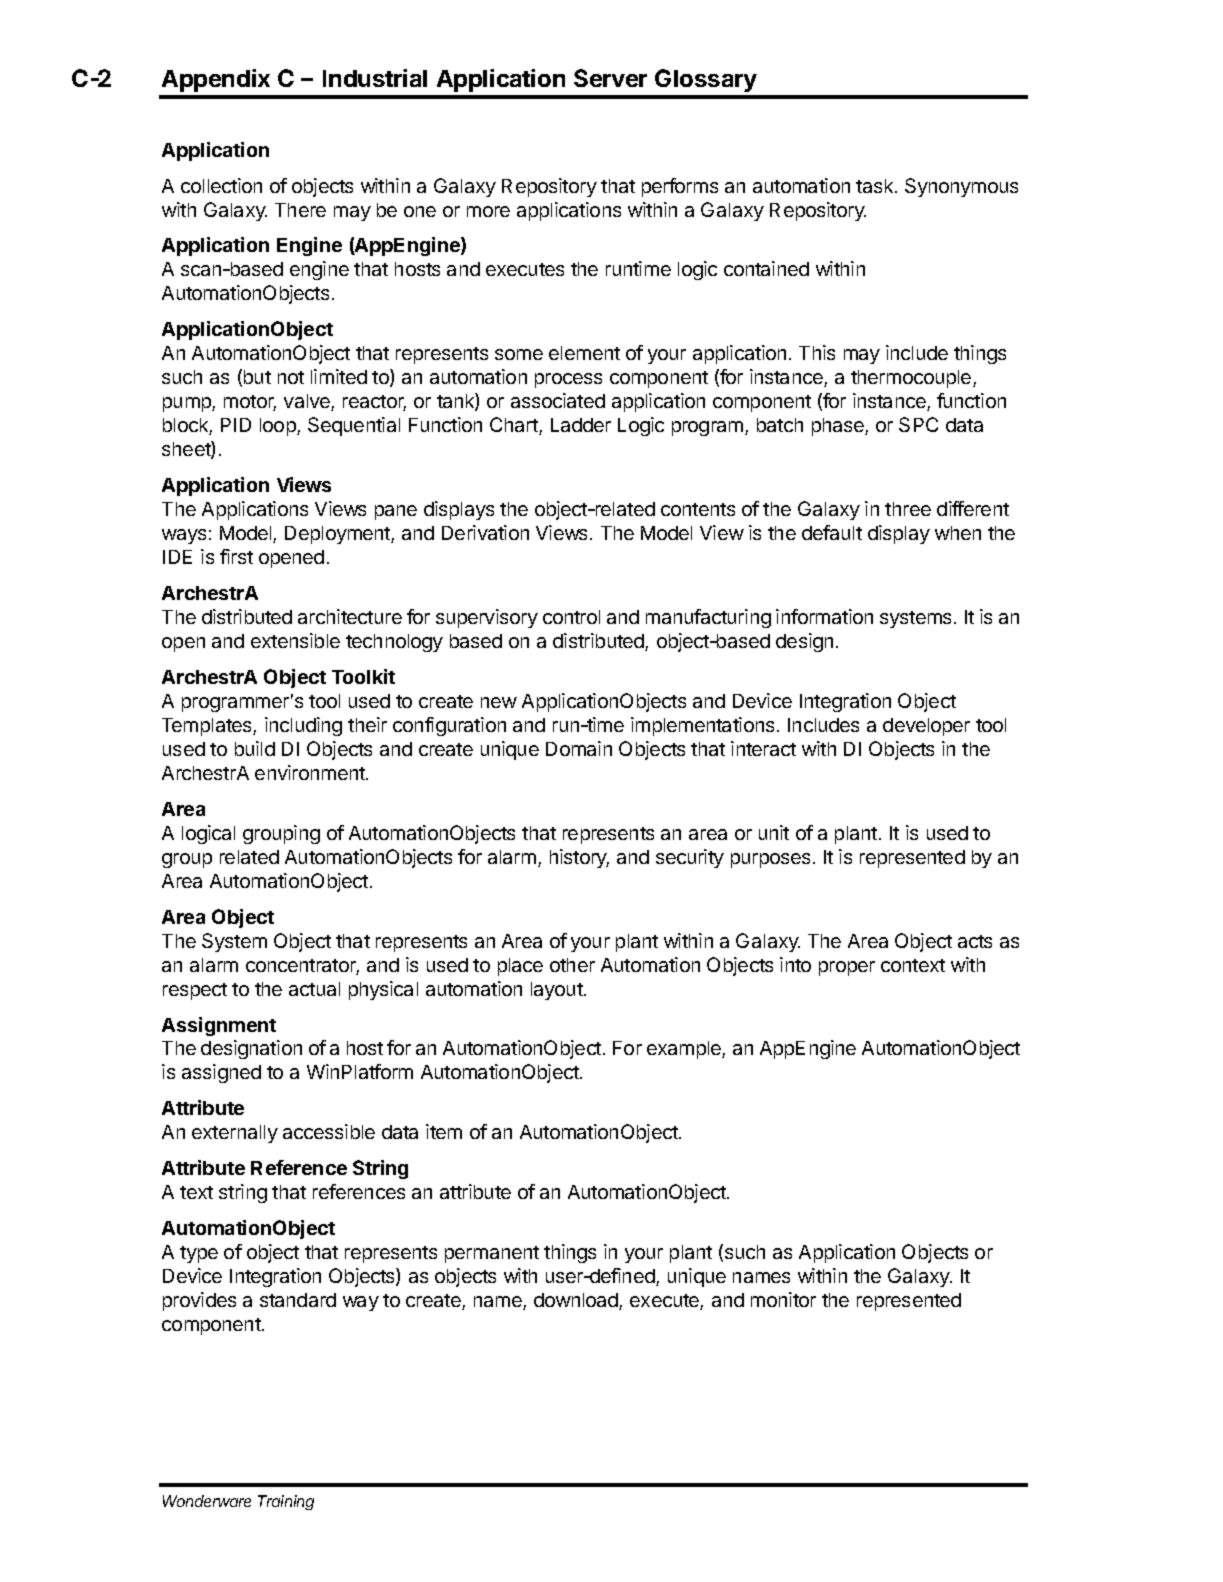 The height and width of the image is (1582, 1223). What do you see at coordinates (221, 185) in the image?
I see `collection` at bounding box center [221, 185].
